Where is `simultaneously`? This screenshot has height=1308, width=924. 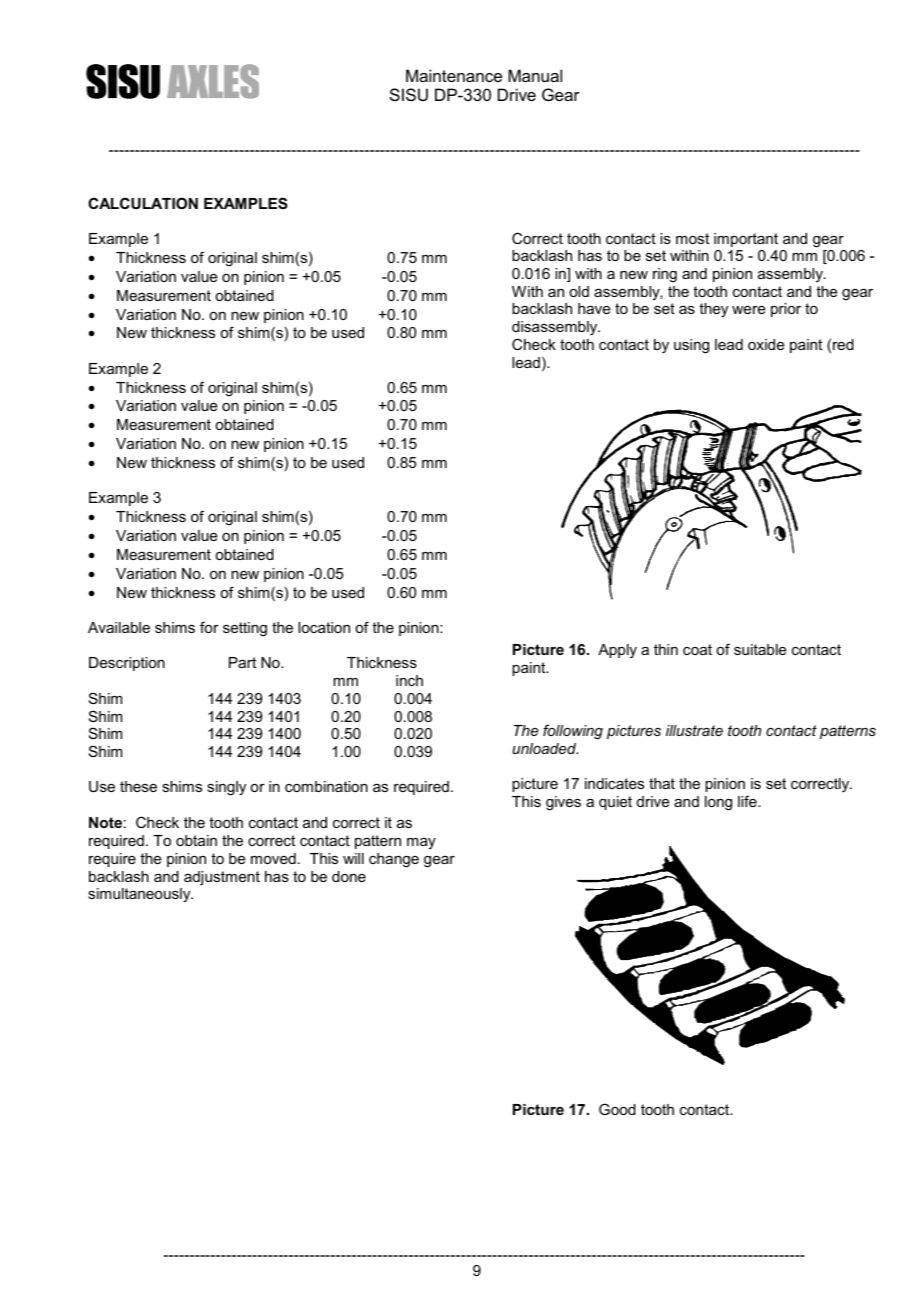
simultaneously is located at coordinates (140, 895).
